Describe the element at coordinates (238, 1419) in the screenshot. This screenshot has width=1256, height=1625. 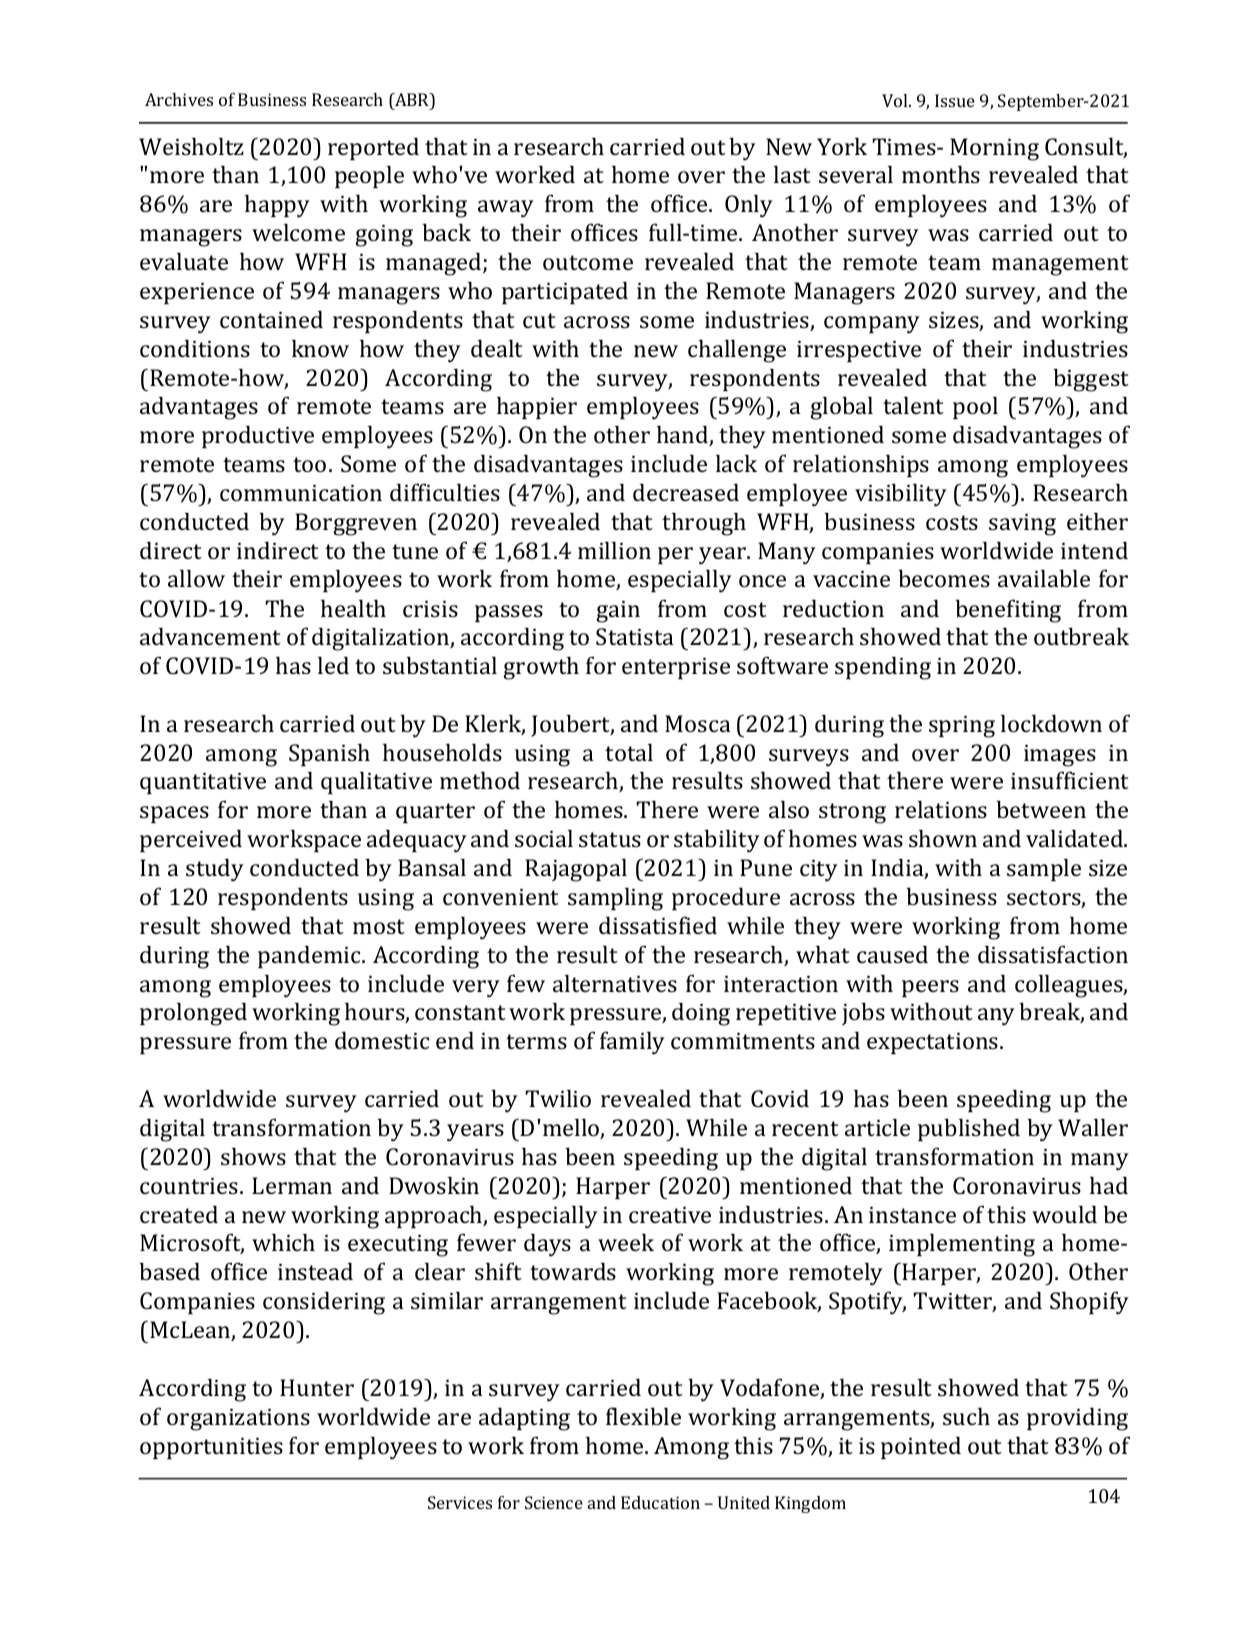
I see `organizations` at that location.
